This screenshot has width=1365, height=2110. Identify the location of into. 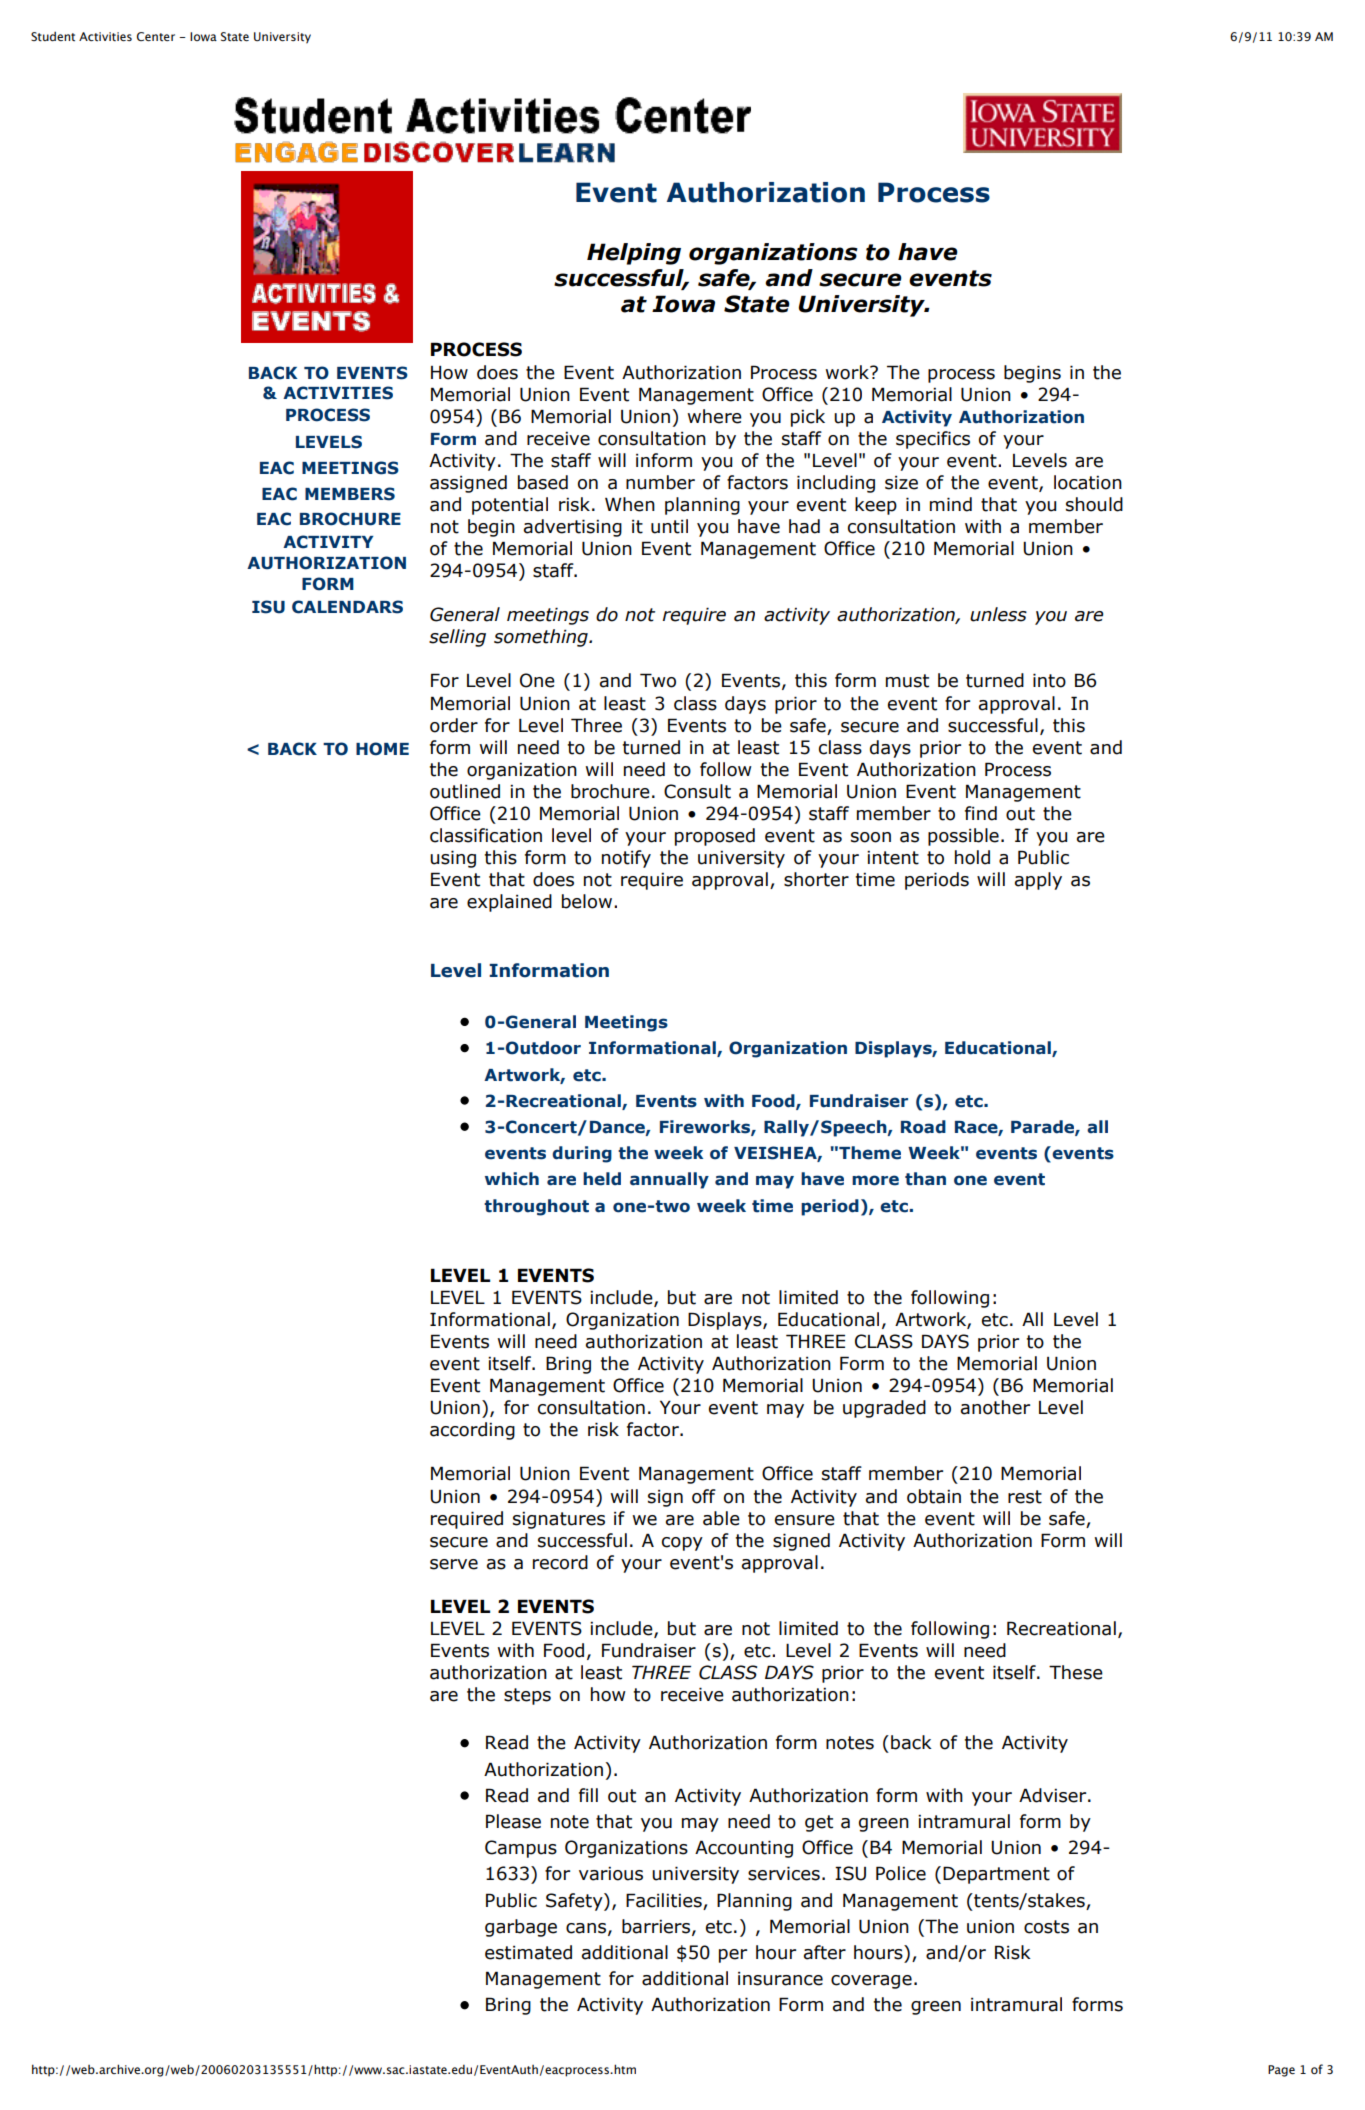
(1049, 680).
